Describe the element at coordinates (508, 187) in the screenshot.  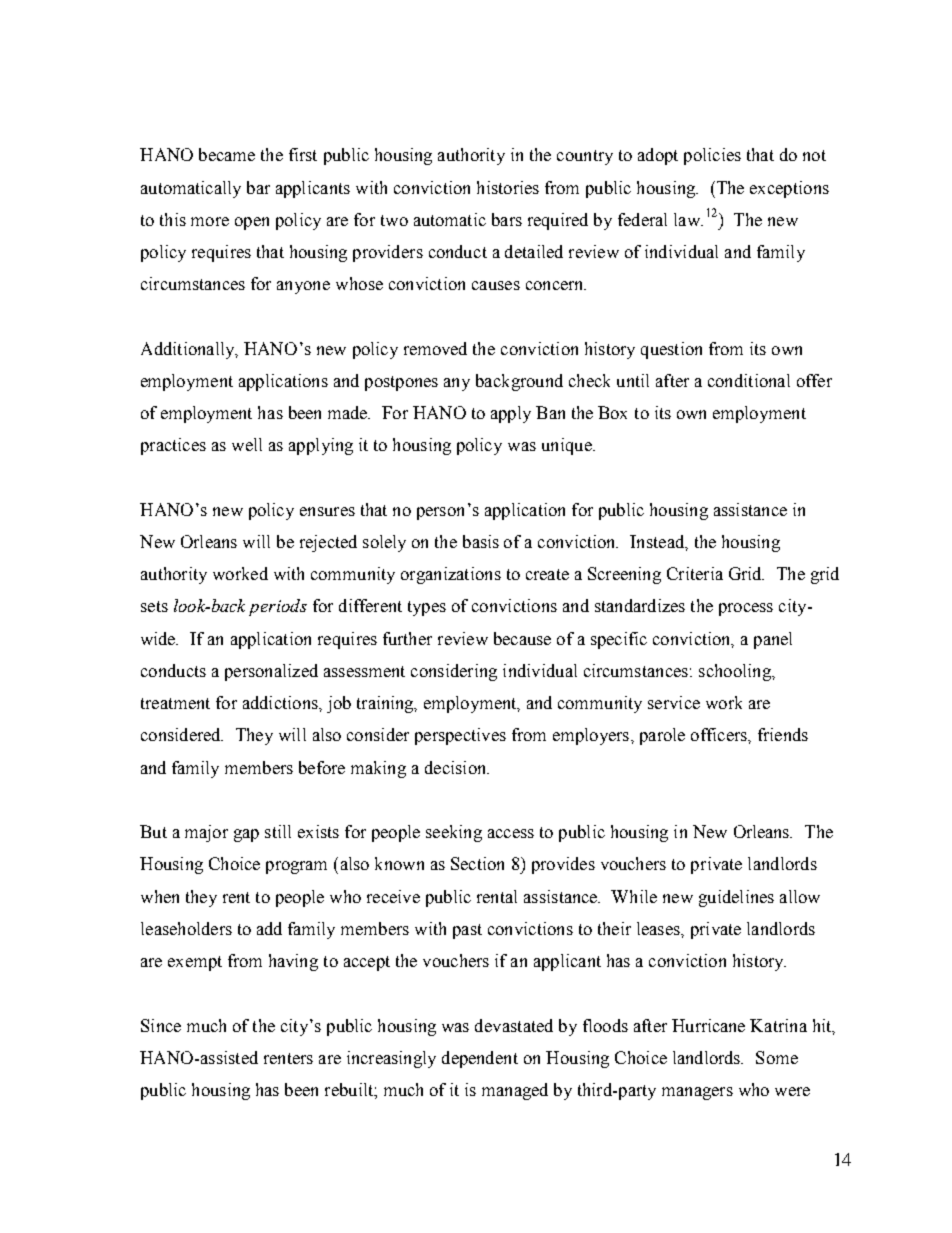
I see `histories` at that location.
